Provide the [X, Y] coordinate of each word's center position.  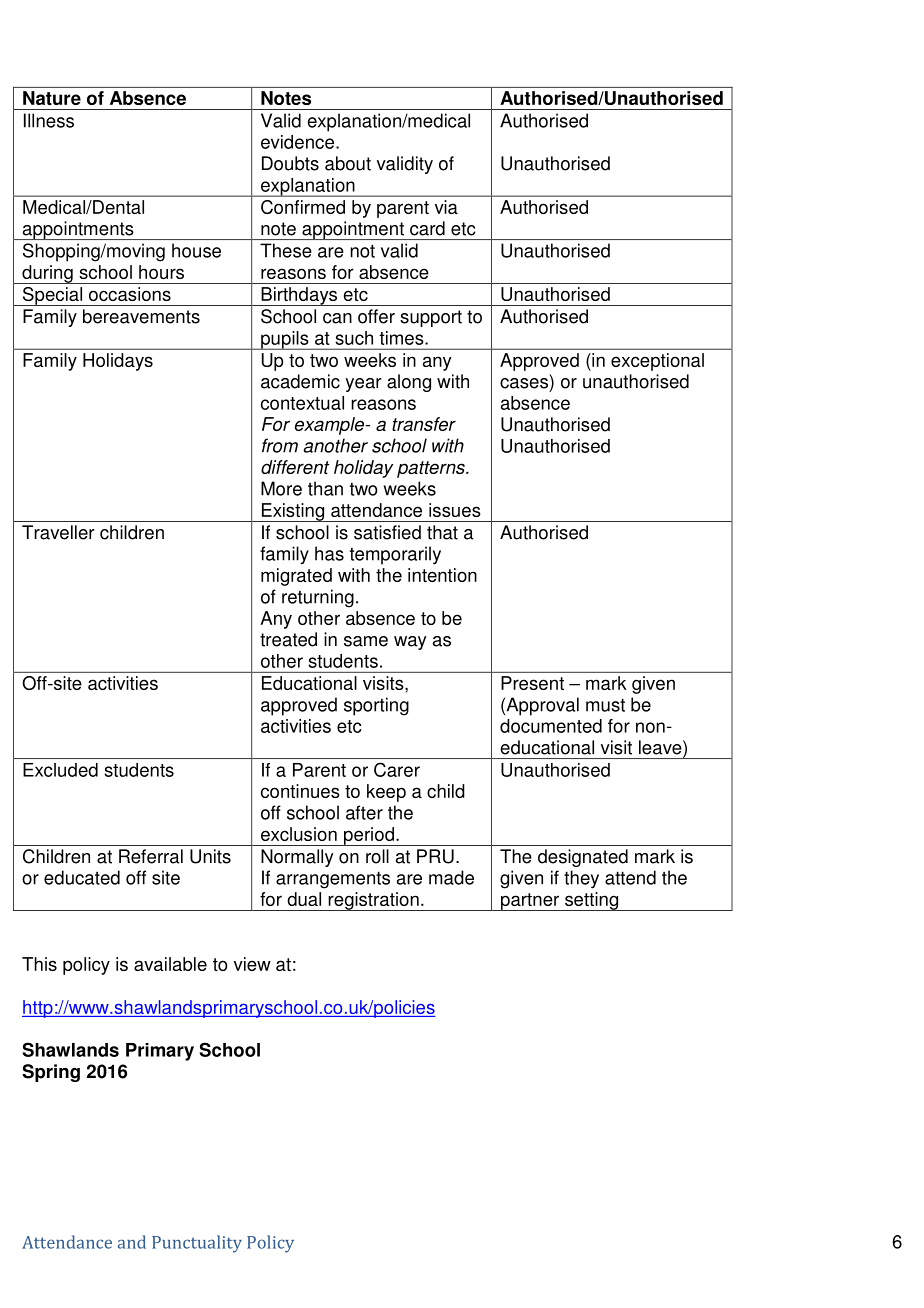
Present [532, 683]
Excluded [60, 770]
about [348, 163]
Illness [49, 120]
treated [288, 639]
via [446, 207]
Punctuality [197, 1244]
